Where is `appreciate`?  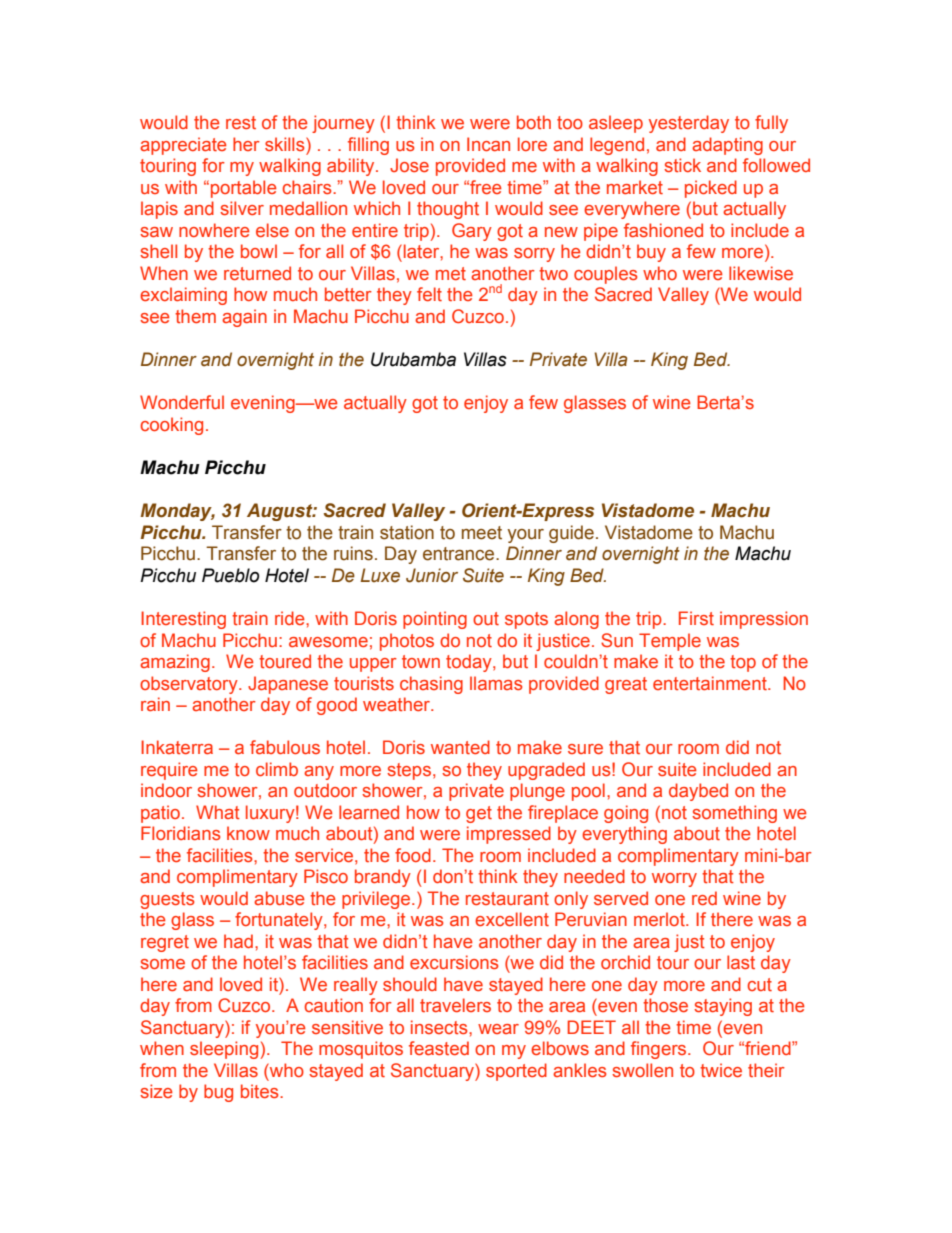
appreciate is located at coordinates (183, 146).
